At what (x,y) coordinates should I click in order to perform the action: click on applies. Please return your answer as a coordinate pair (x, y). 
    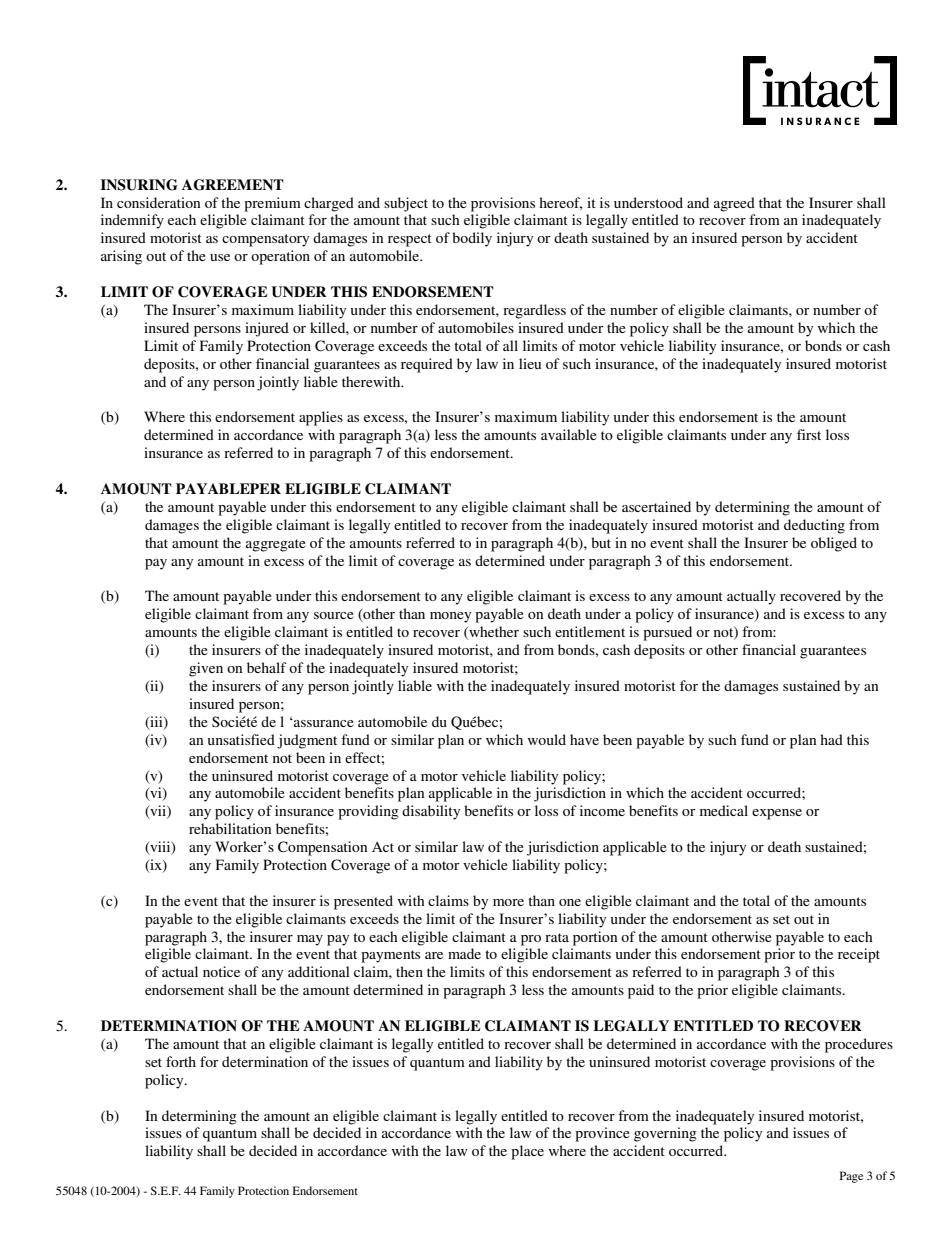
    Looking at the image, I should click on (321, 418).
